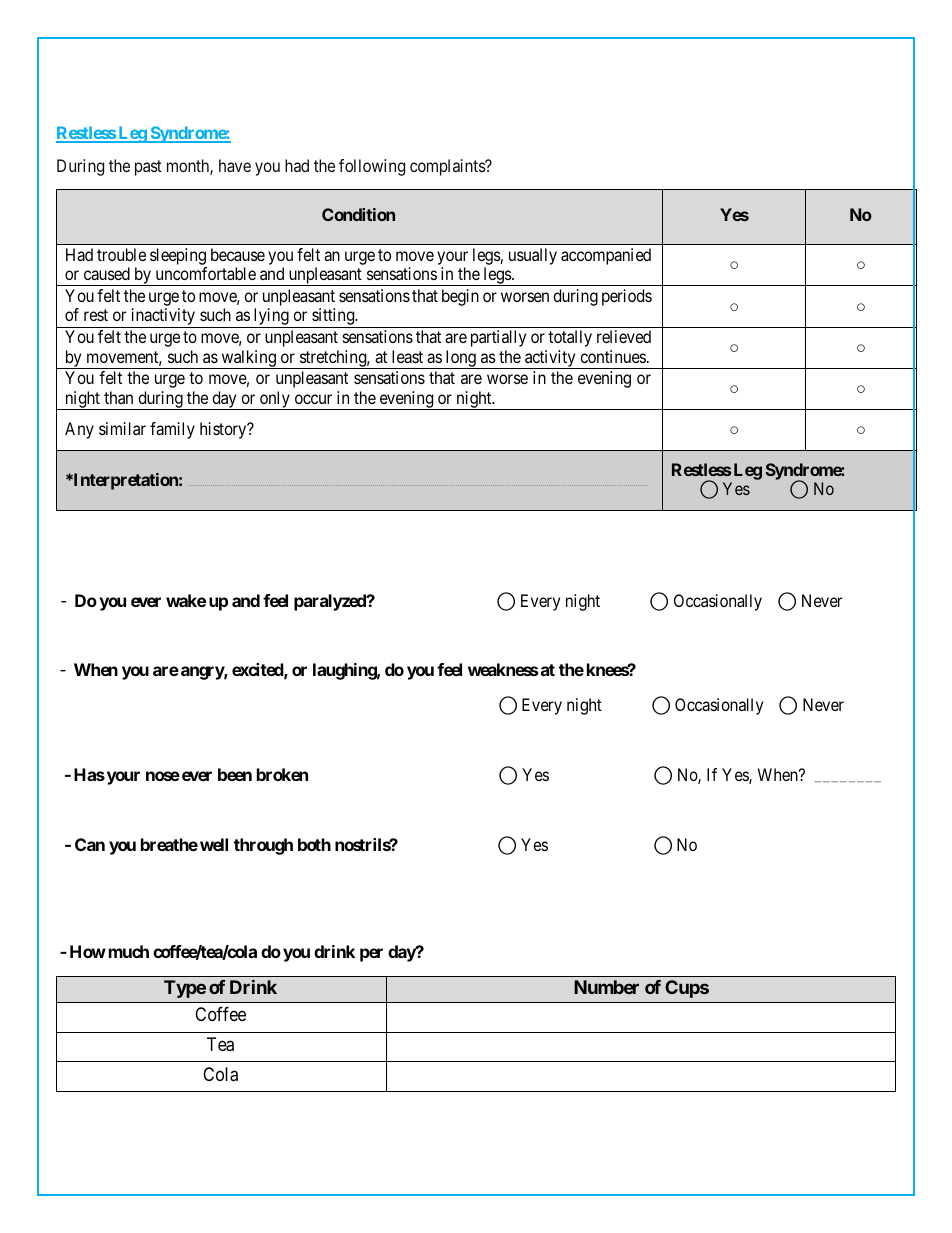 The height and width of the screenshot is (1233, 952). I want to click on much, so click(129, 951).
